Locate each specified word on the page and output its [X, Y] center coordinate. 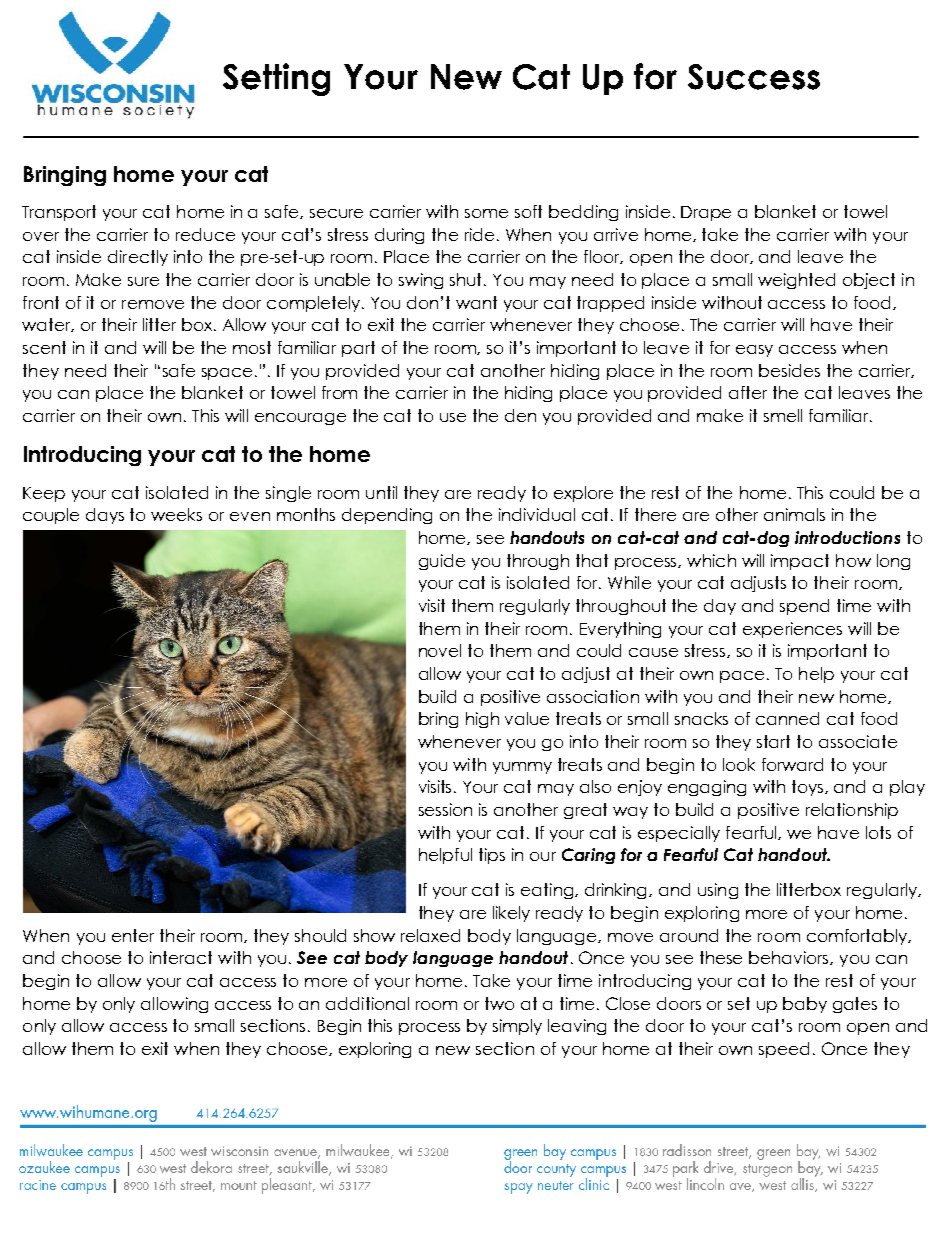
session [445, 809]
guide [442, 562]
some [486, 213]
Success [754, 77]
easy [754, 351]
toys [809, 788]
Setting [276, 79]
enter [133, 935]
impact [800, 562]
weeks [176, 514]
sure [143, 281]
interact [181, 957]
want [476, 302]
